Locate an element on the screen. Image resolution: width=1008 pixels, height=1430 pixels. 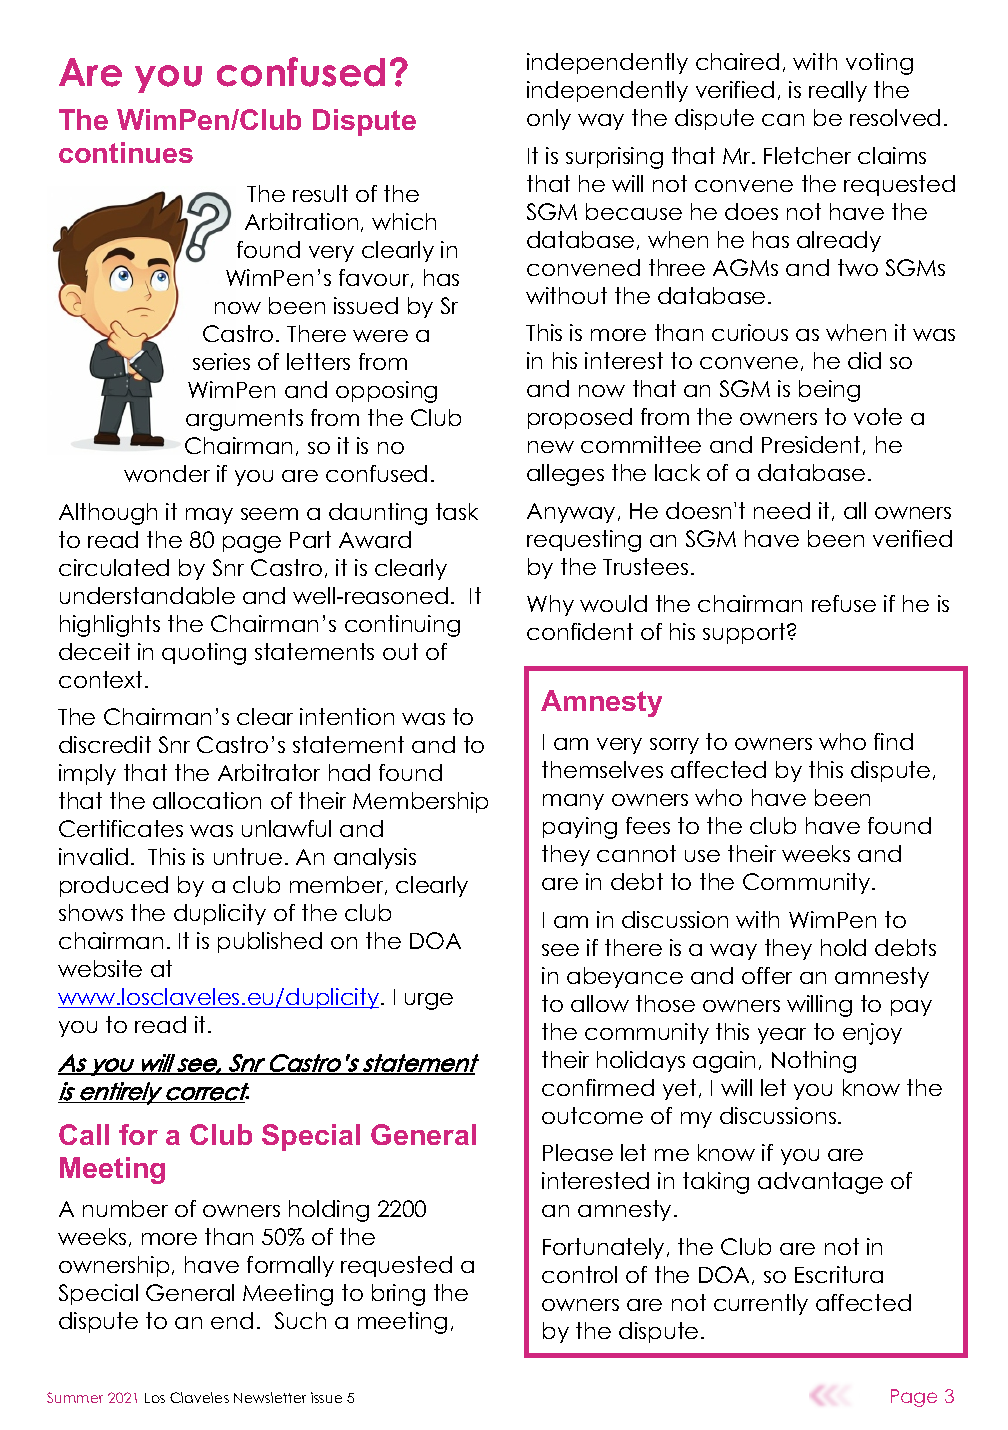
really is located at coordinates (838, 91).
